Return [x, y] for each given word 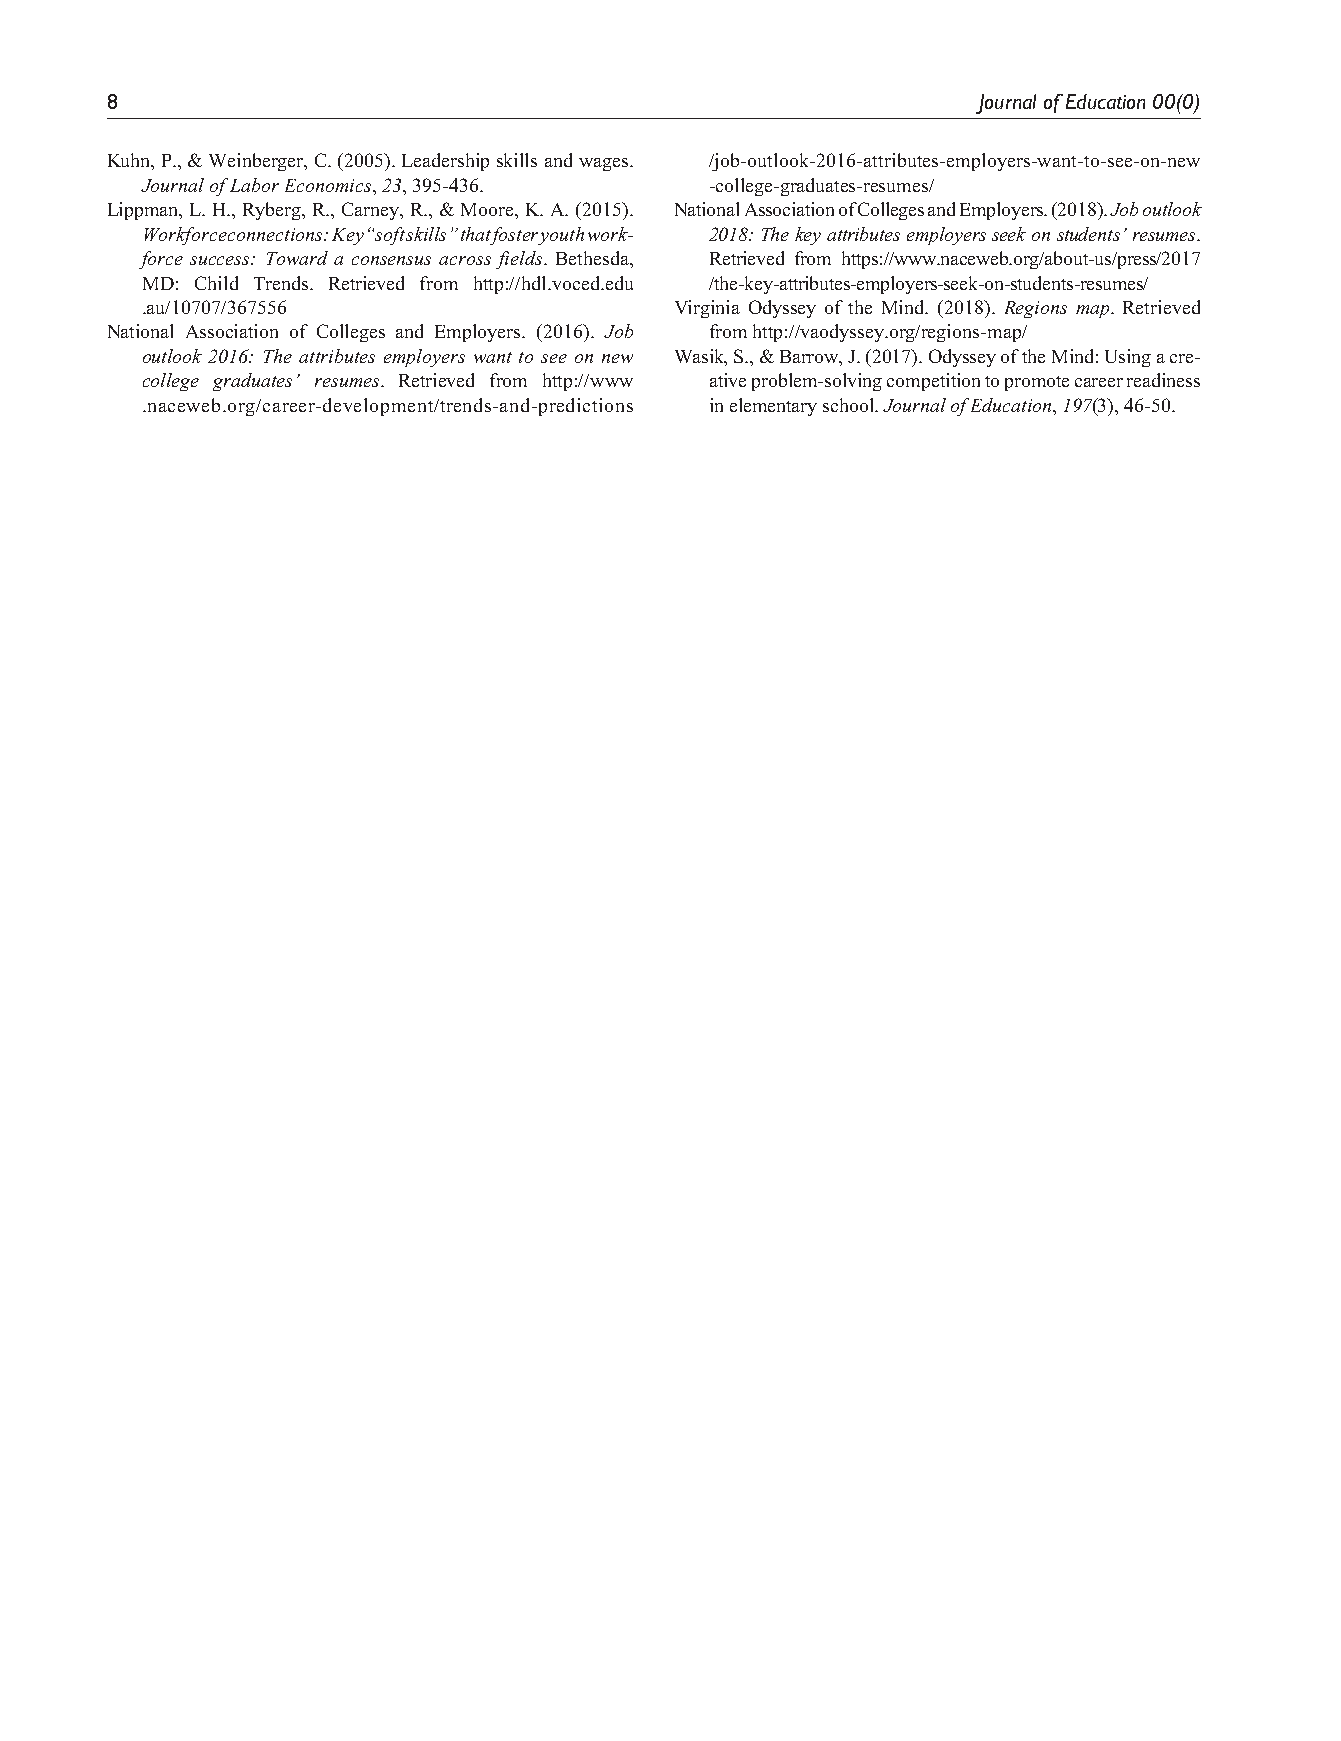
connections [277, 234]
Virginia [707, 309]
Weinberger [258, 162]
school [849, 405]
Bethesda [593, 258]
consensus [391, 260]
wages [605, 164]
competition [933, 382]
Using [1128, 358]
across [465, 260]
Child [216, 283]
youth [560, 236]
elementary [773, 407]
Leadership [445, 162]
